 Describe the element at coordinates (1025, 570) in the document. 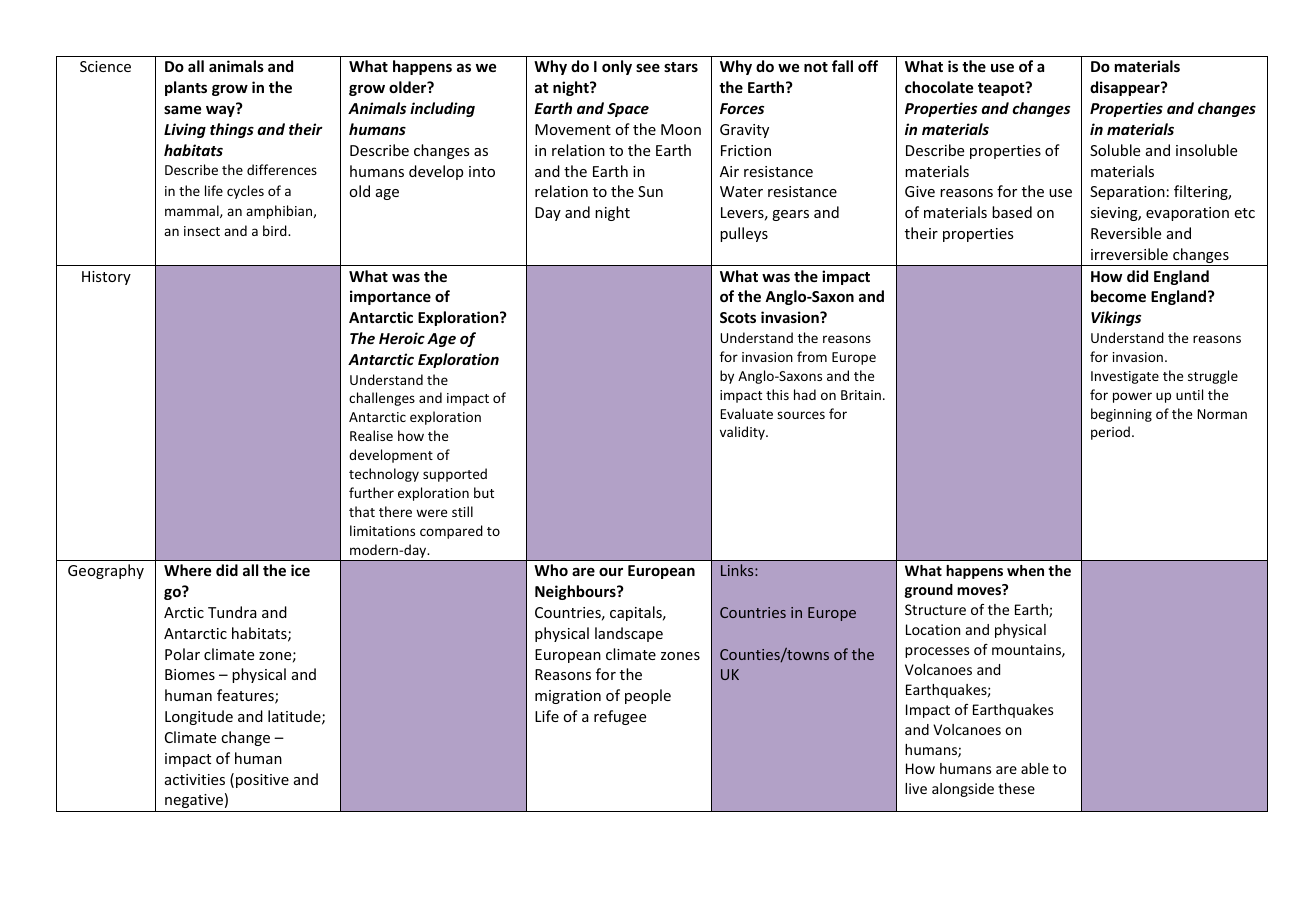

I see `when` at that location.
